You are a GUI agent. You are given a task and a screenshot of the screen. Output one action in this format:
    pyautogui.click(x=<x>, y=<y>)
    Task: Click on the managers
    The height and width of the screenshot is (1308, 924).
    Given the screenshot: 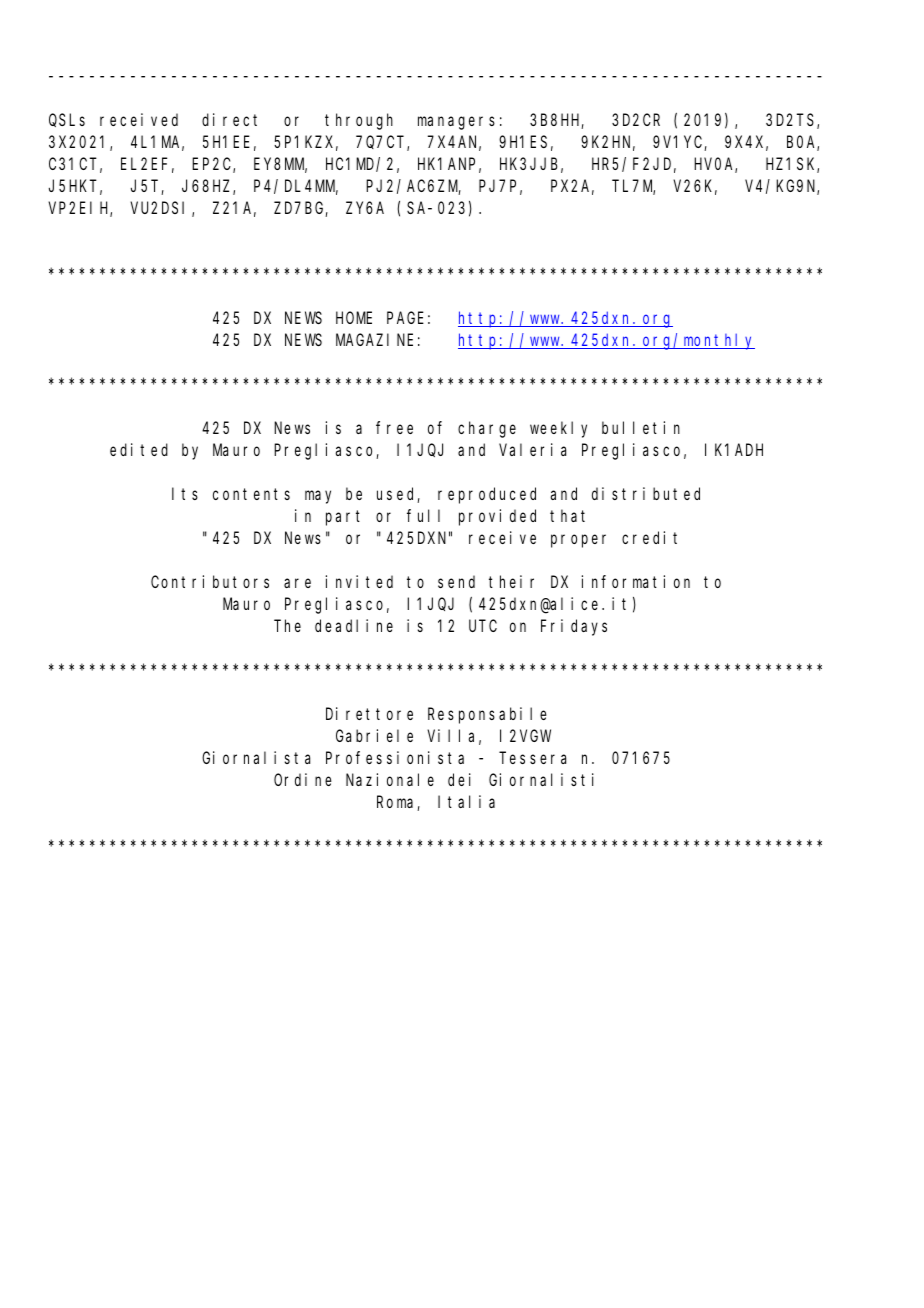 What is the action you would take?
    pyautogui.click(x=456, y=123)
